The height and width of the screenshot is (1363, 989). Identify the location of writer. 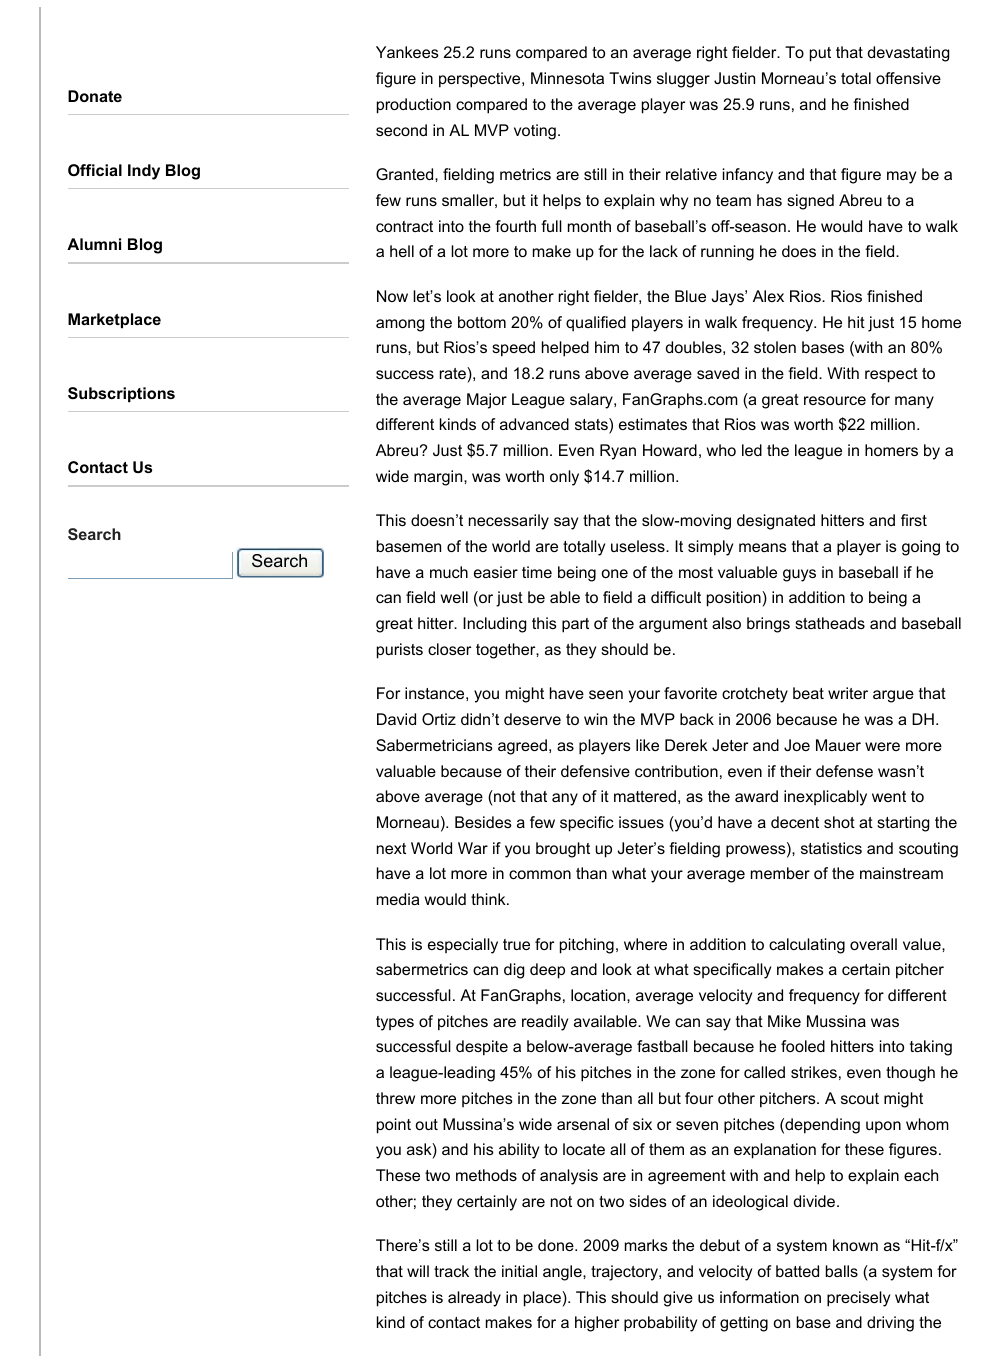
(848, 693).
